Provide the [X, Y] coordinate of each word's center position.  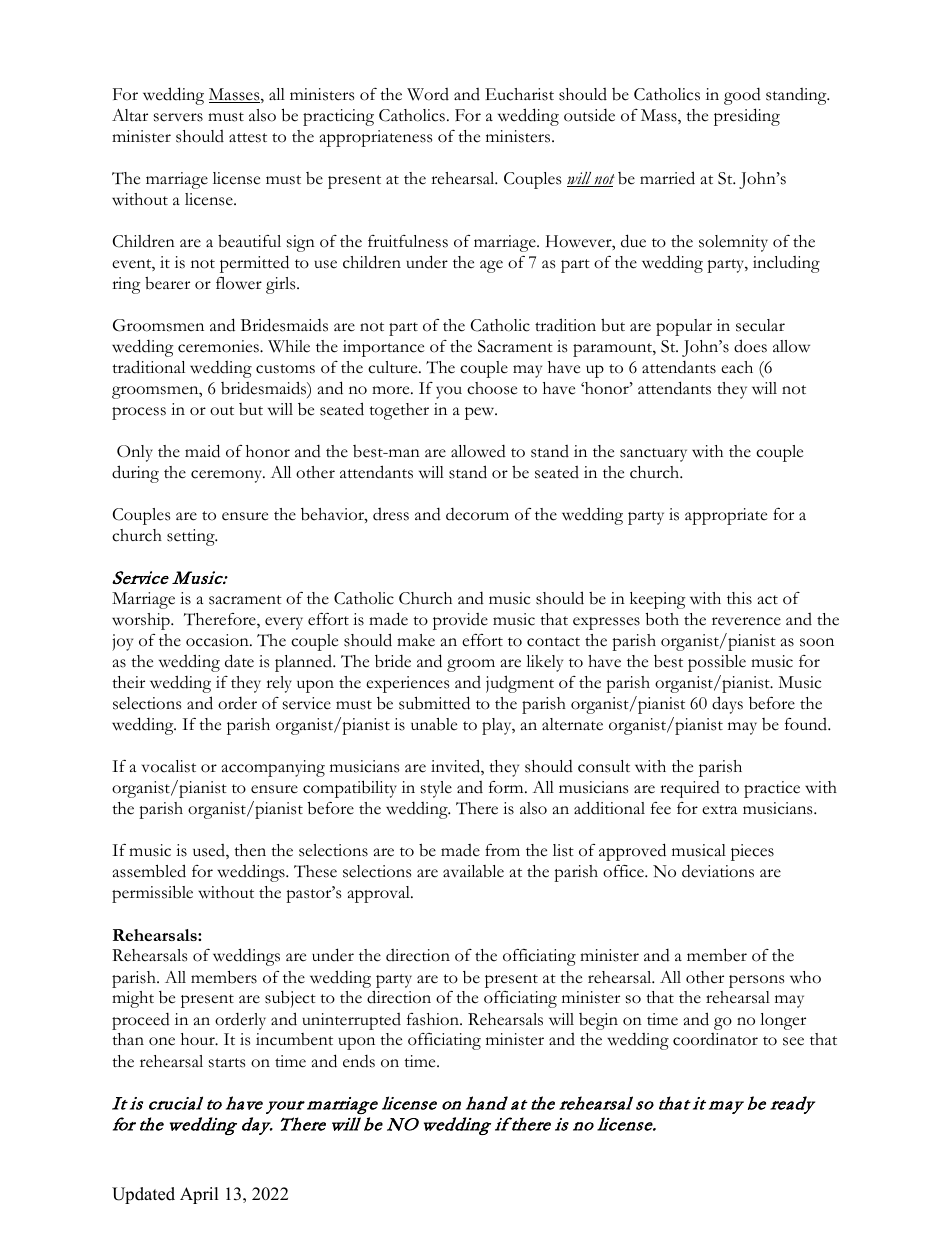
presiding [747, 117]
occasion [218, 640]
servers [178, 117]
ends [359, 1061]
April [199, 1195]
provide [460, 621]
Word [428, 94]
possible [717, 663]
